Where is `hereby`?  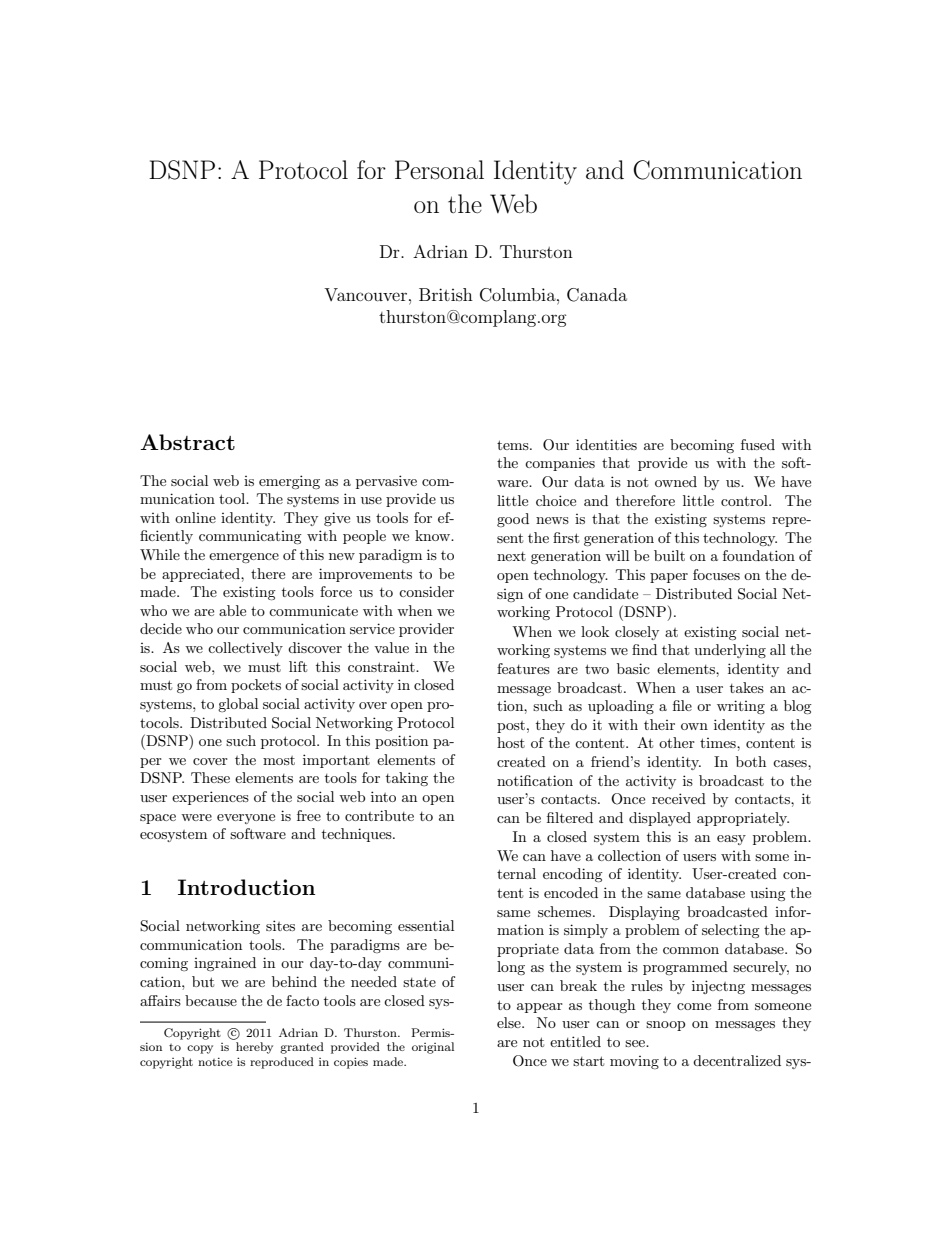 hereby is located at coordinates (254, 1048).
